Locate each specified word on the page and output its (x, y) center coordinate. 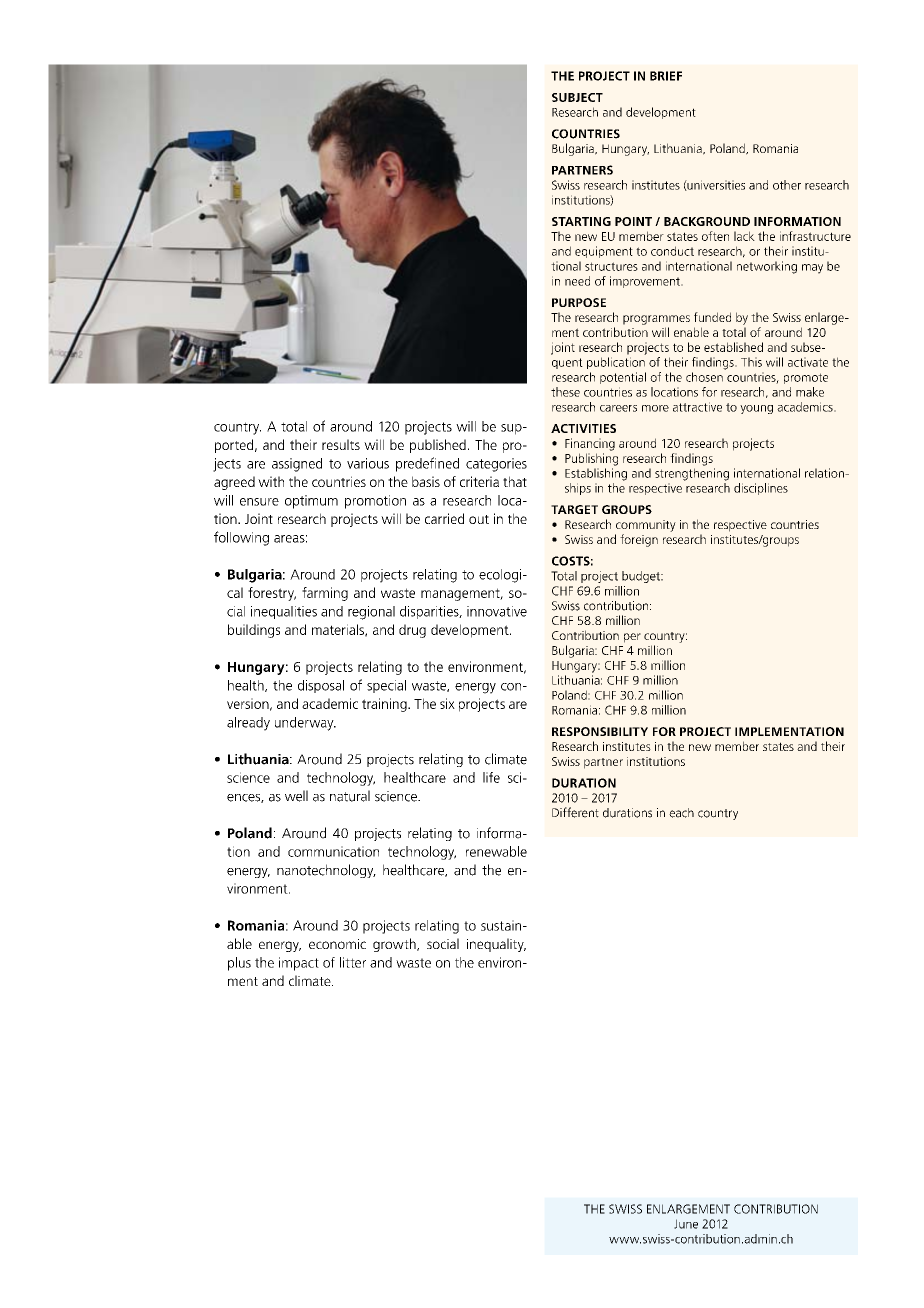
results (341, 444)
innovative (497, 611)
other (787, 185)
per (632, 638)
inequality (496, 945)
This (751, 362)
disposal (321, 686)
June (686, 1224)
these (565, 392)
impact (299, 964)
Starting (581, 221)
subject (577, 97)
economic (337, 944)
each (681, 813)
